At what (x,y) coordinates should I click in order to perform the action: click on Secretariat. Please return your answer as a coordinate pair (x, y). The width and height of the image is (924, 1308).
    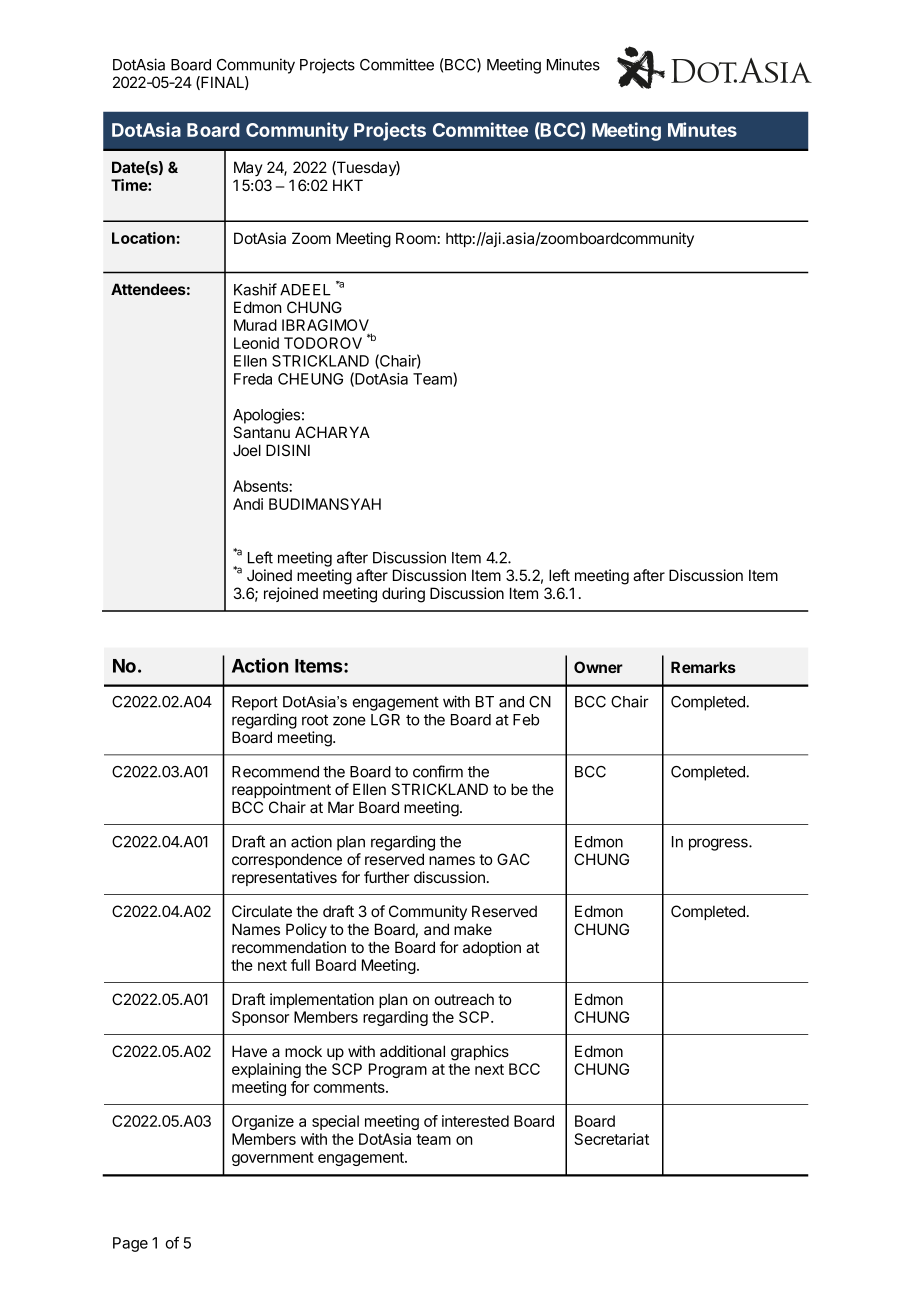
    Looking at the image, I should click on (611, 1139).
